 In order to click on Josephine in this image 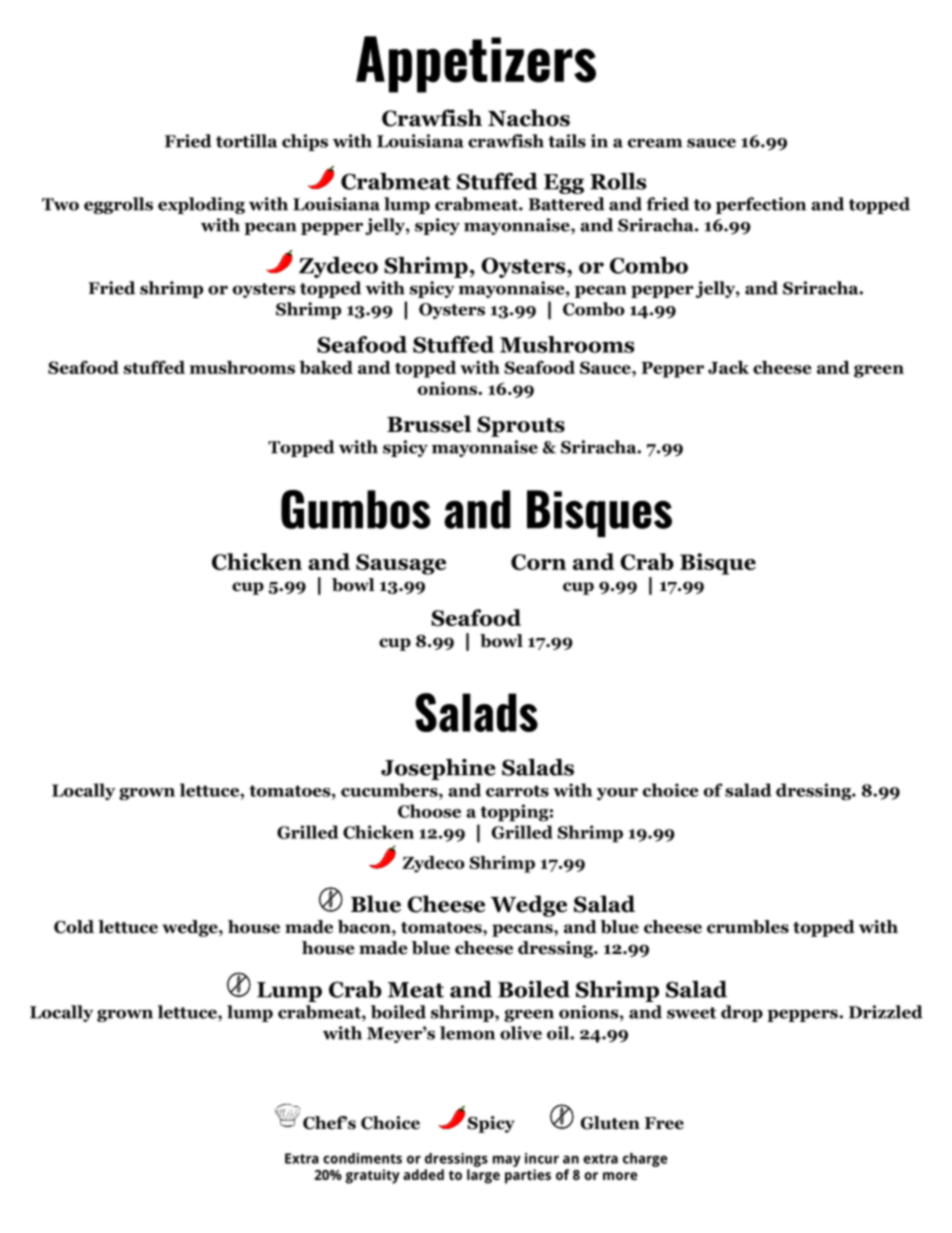, I will do `click(438, 769)`.
